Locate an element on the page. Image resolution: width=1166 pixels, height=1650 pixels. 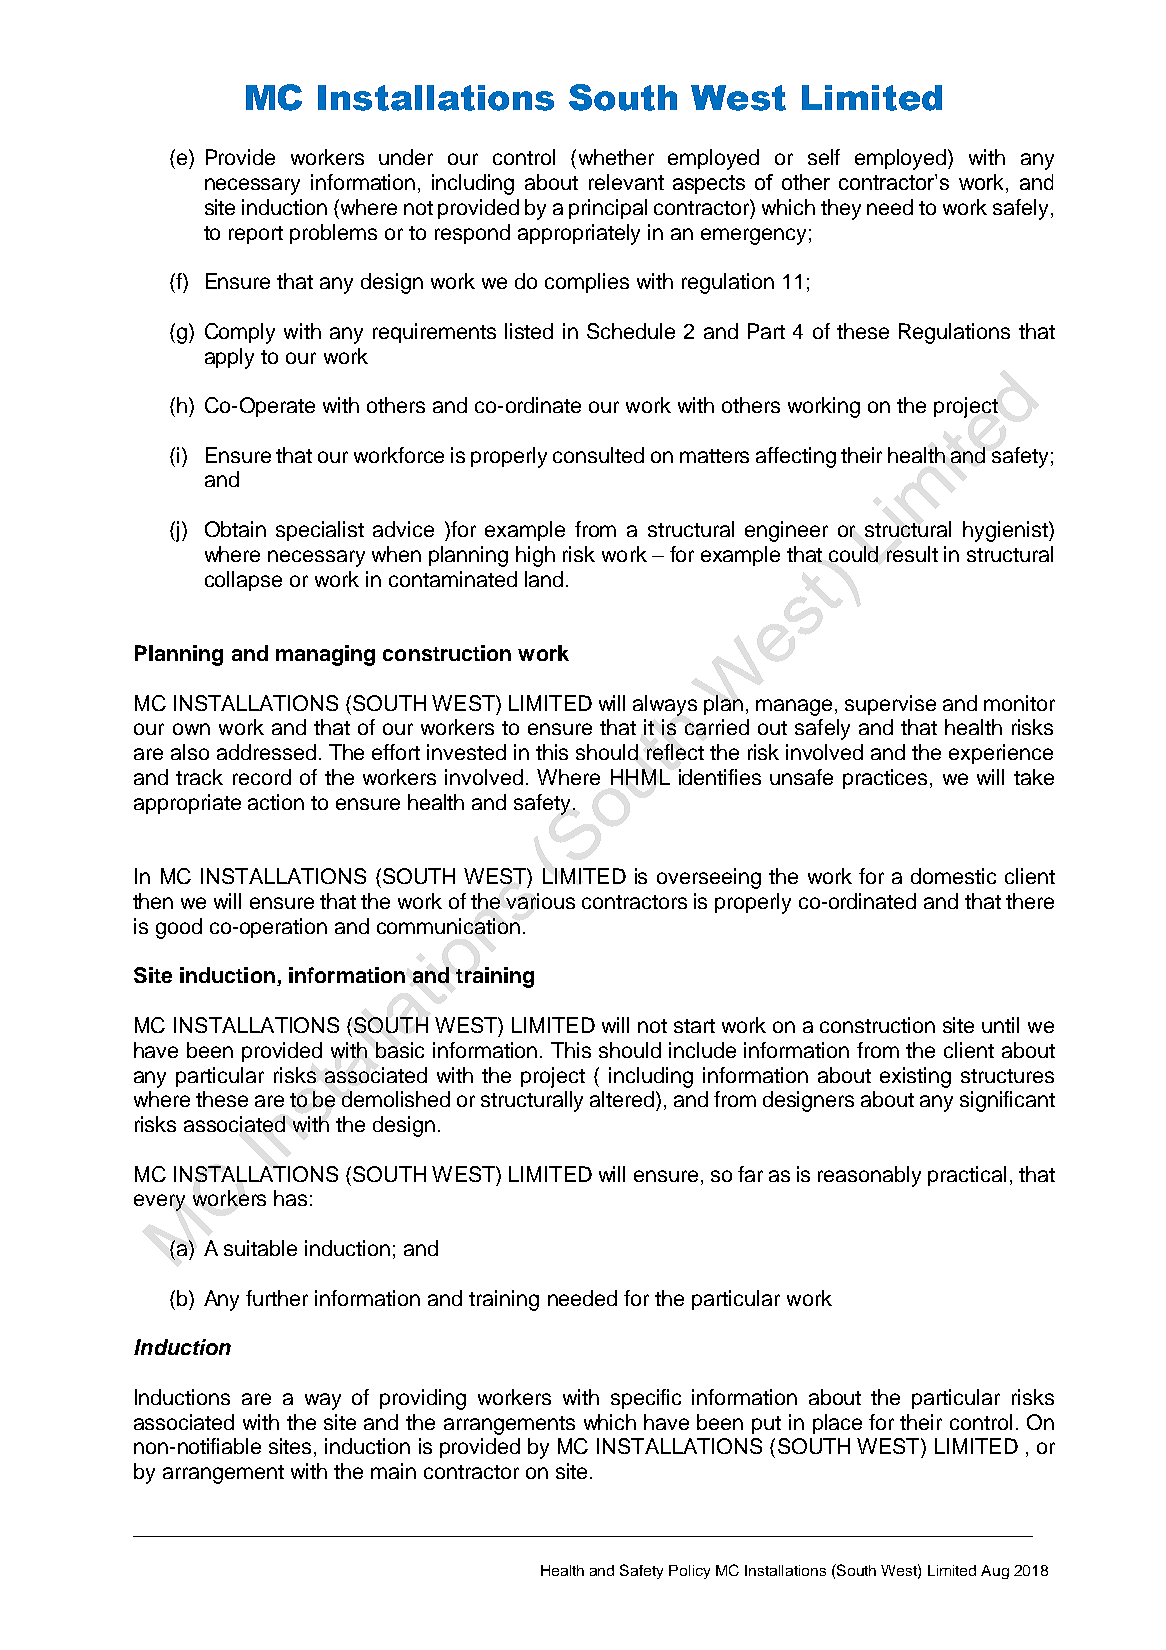
altered is located at coordinates (623, 1099).
